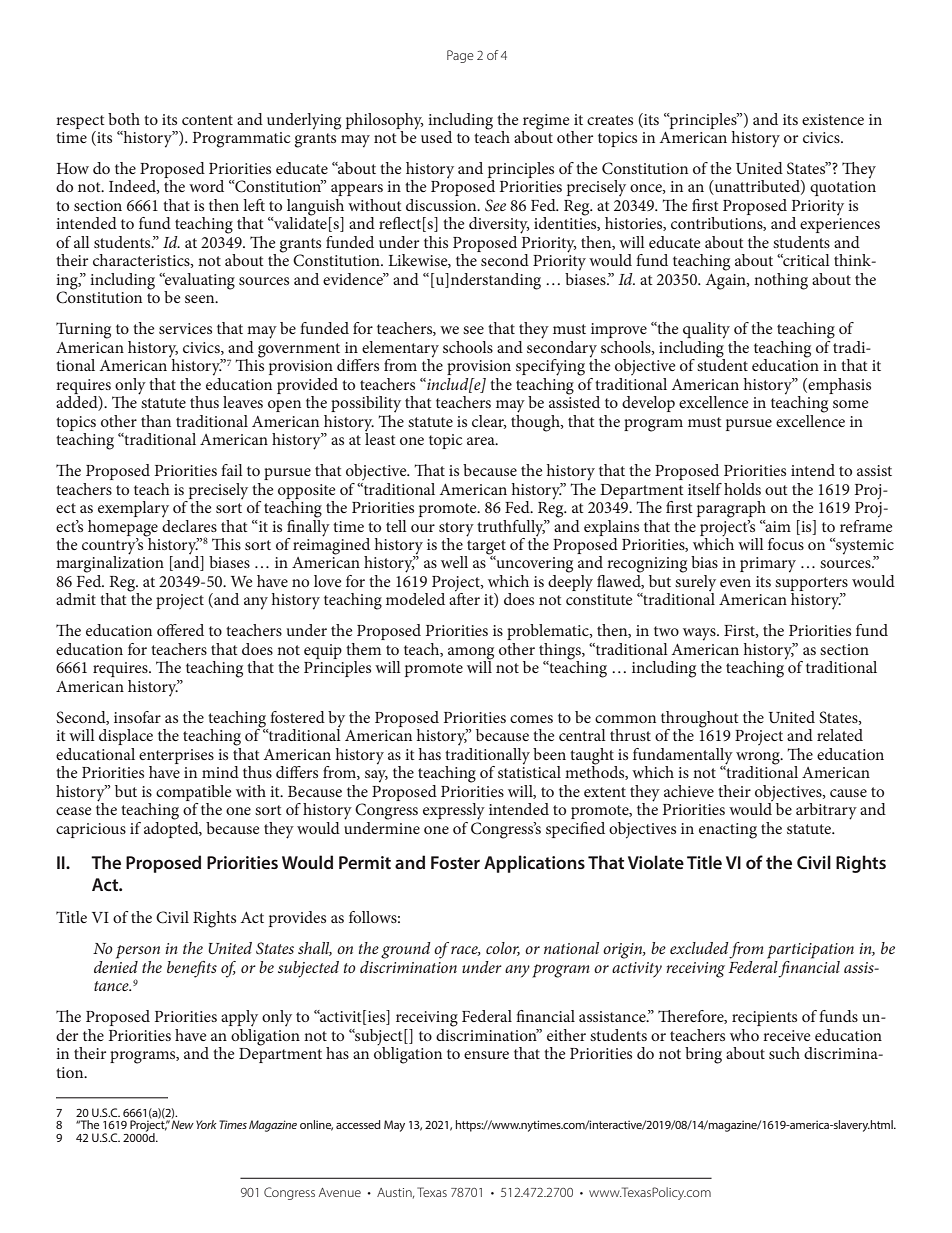 This screenshot has width=952, height=1233. What do you see at coordinates (207, 120) in the screenshot?
I see `content` at bounding box center [207, 120].
